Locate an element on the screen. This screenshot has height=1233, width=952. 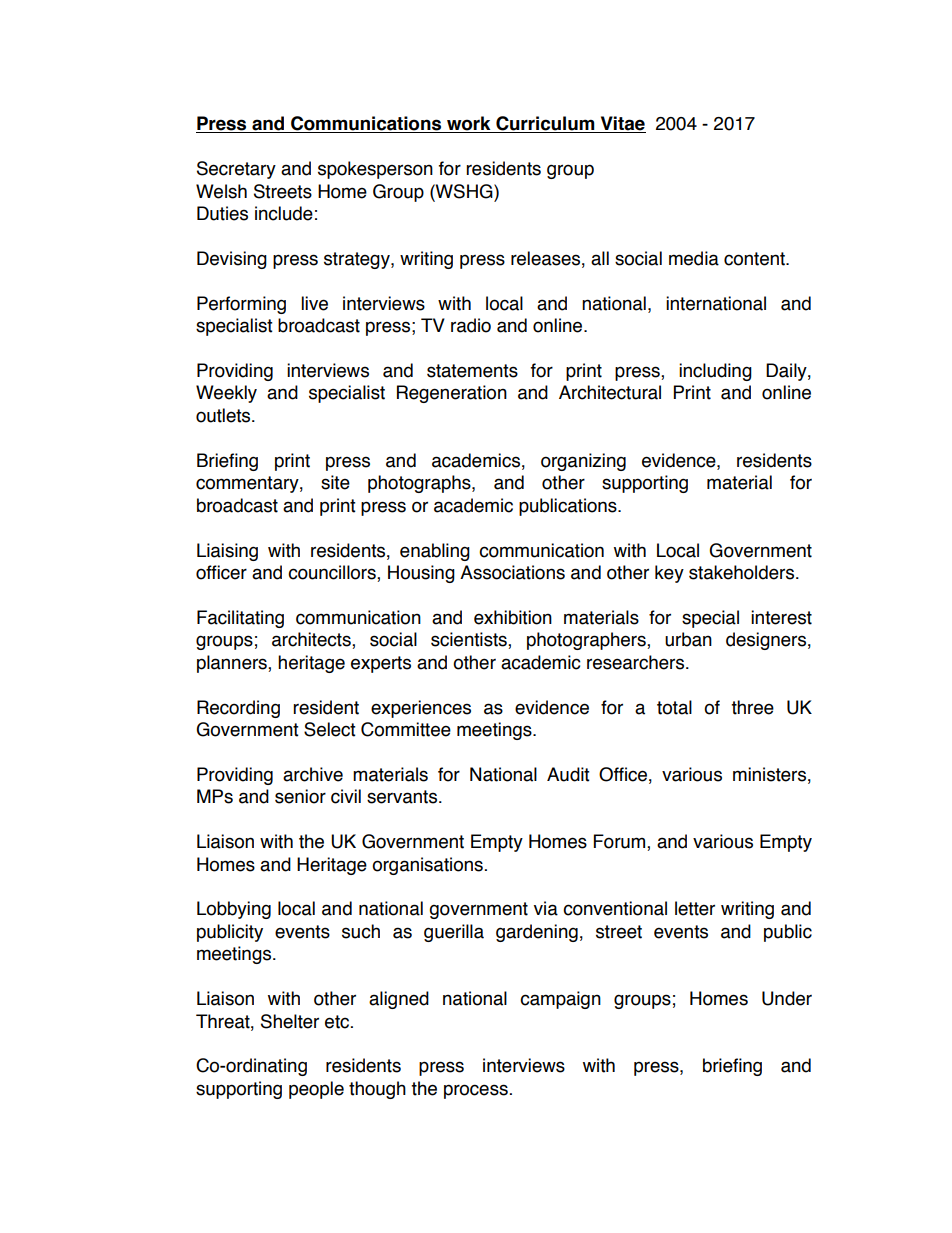
people is located at coordinates (316, 1090).
